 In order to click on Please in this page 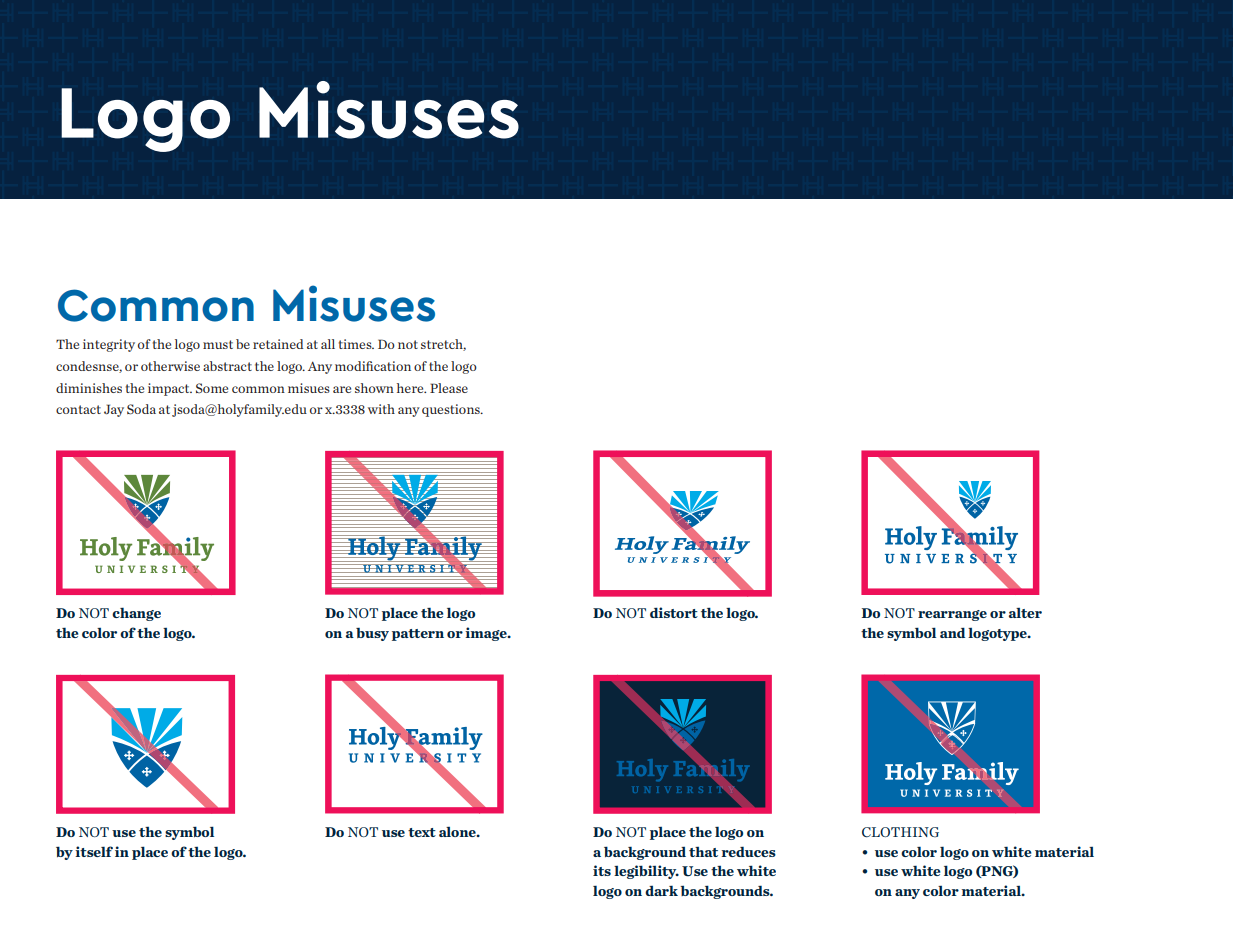, I will do `click(449, 388)`.
